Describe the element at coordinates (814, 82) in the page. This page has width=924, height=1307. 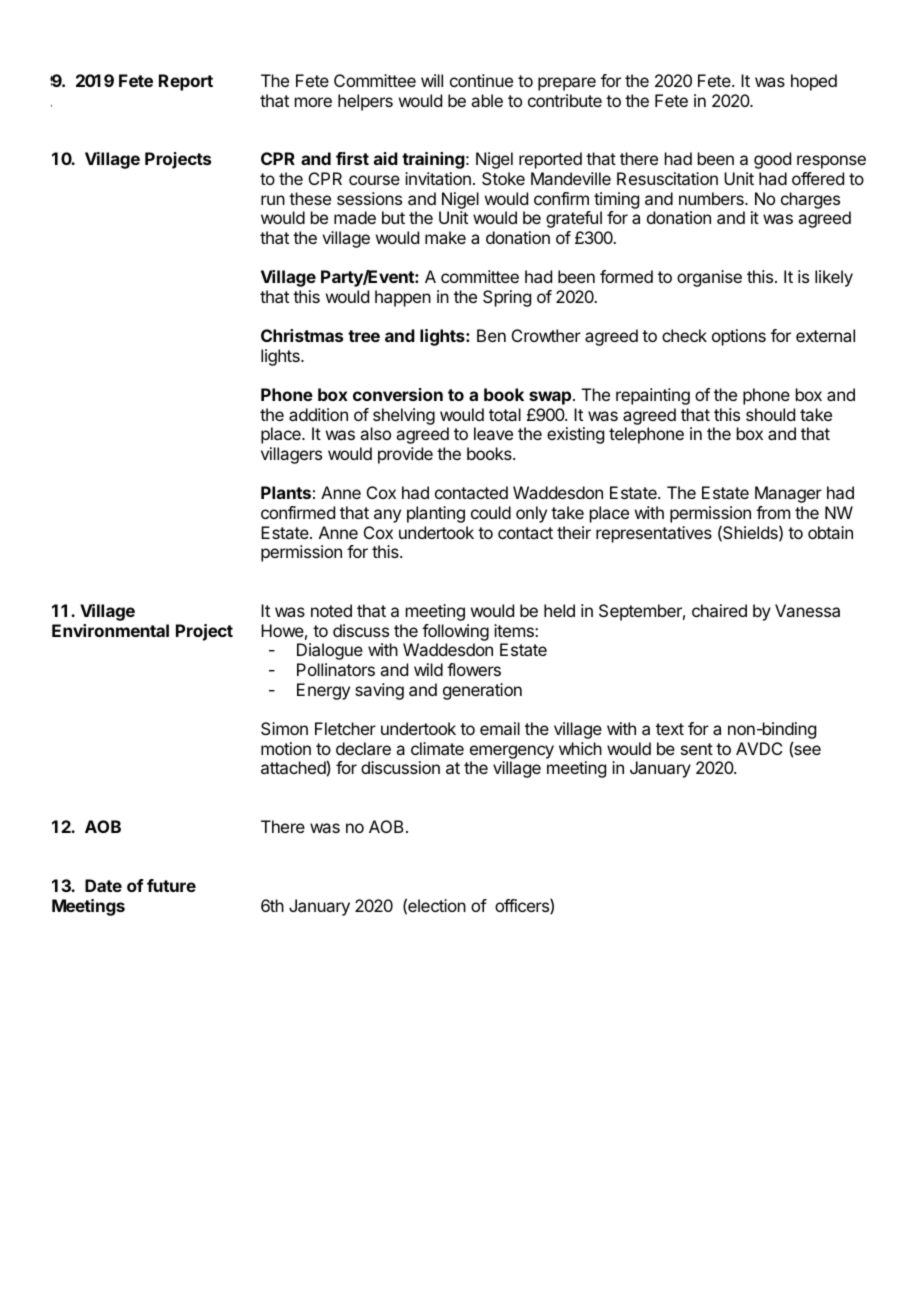
I see `hoped` at that location.
